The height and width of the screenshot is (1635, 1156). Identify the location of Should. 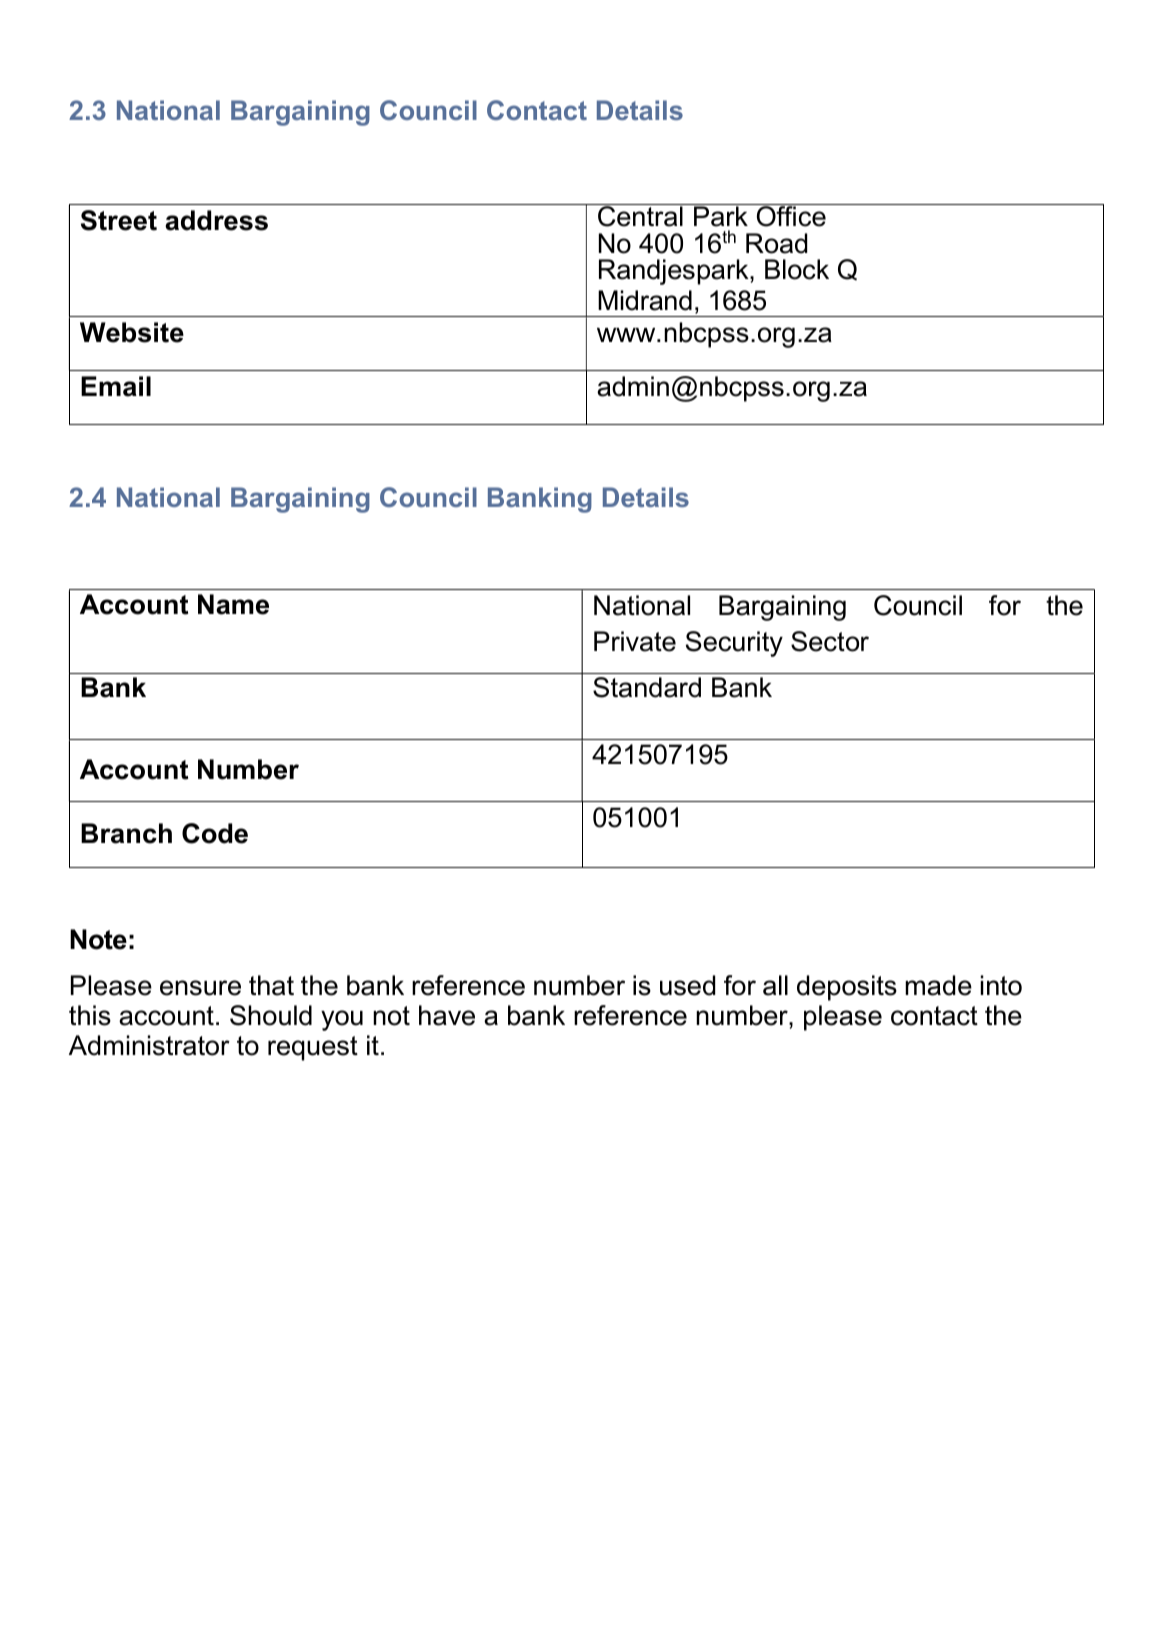
(271, 1015).
